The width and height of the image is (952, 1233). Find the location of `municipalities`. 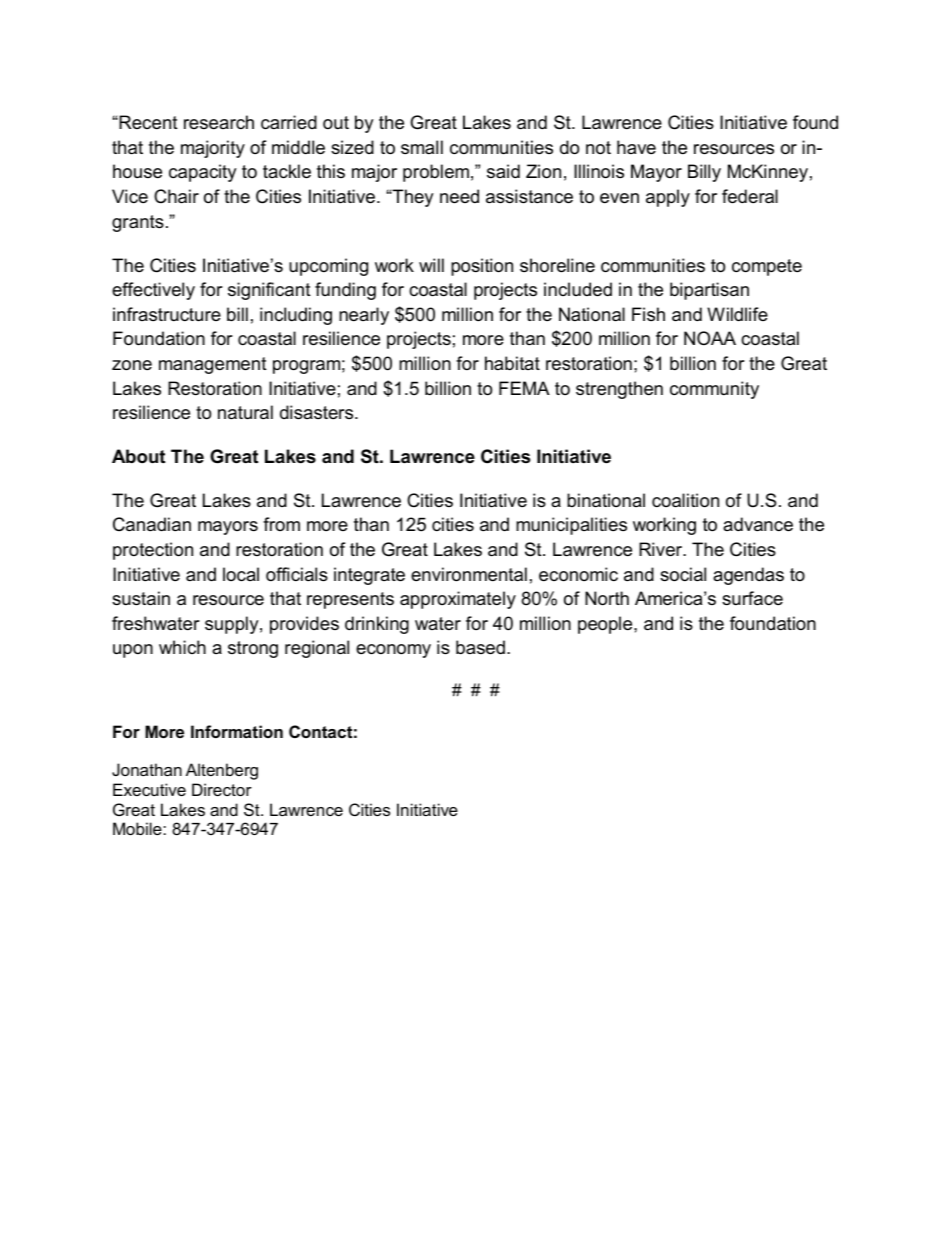

municipalities is located at coordinates (571, 526).
